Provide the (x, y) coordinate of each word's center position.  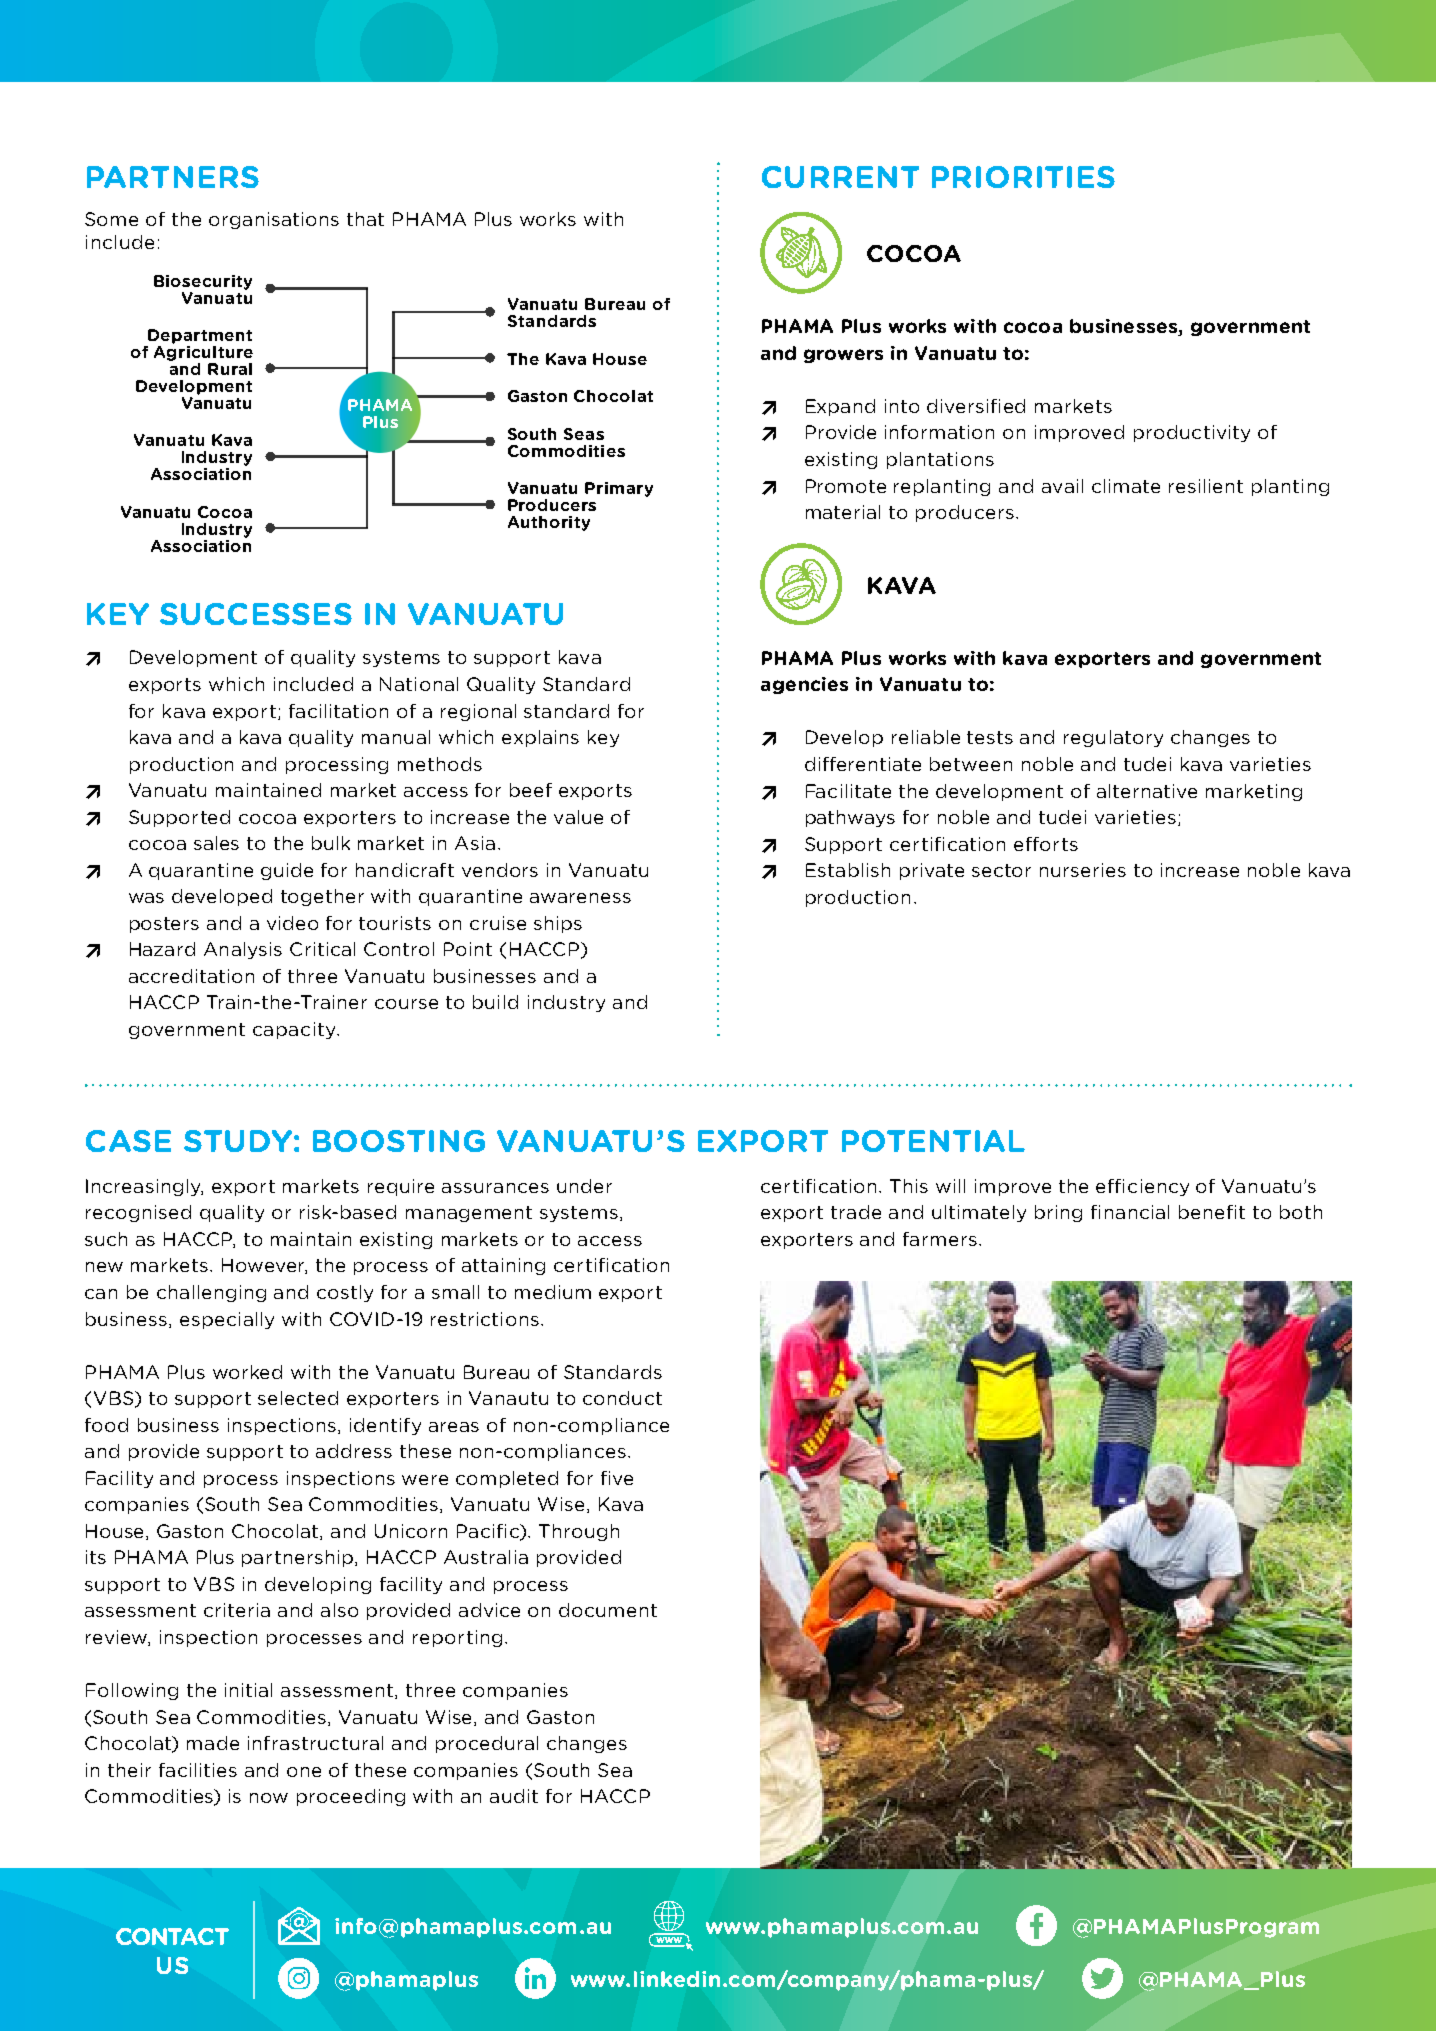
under (584, 1186)
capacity (295, 1030)
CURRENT (840, 177)
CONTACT (172, 1936)
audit (514, 1796)
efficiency (1142, 1187)
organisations (274, 220)
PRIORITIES (1023, 177)
